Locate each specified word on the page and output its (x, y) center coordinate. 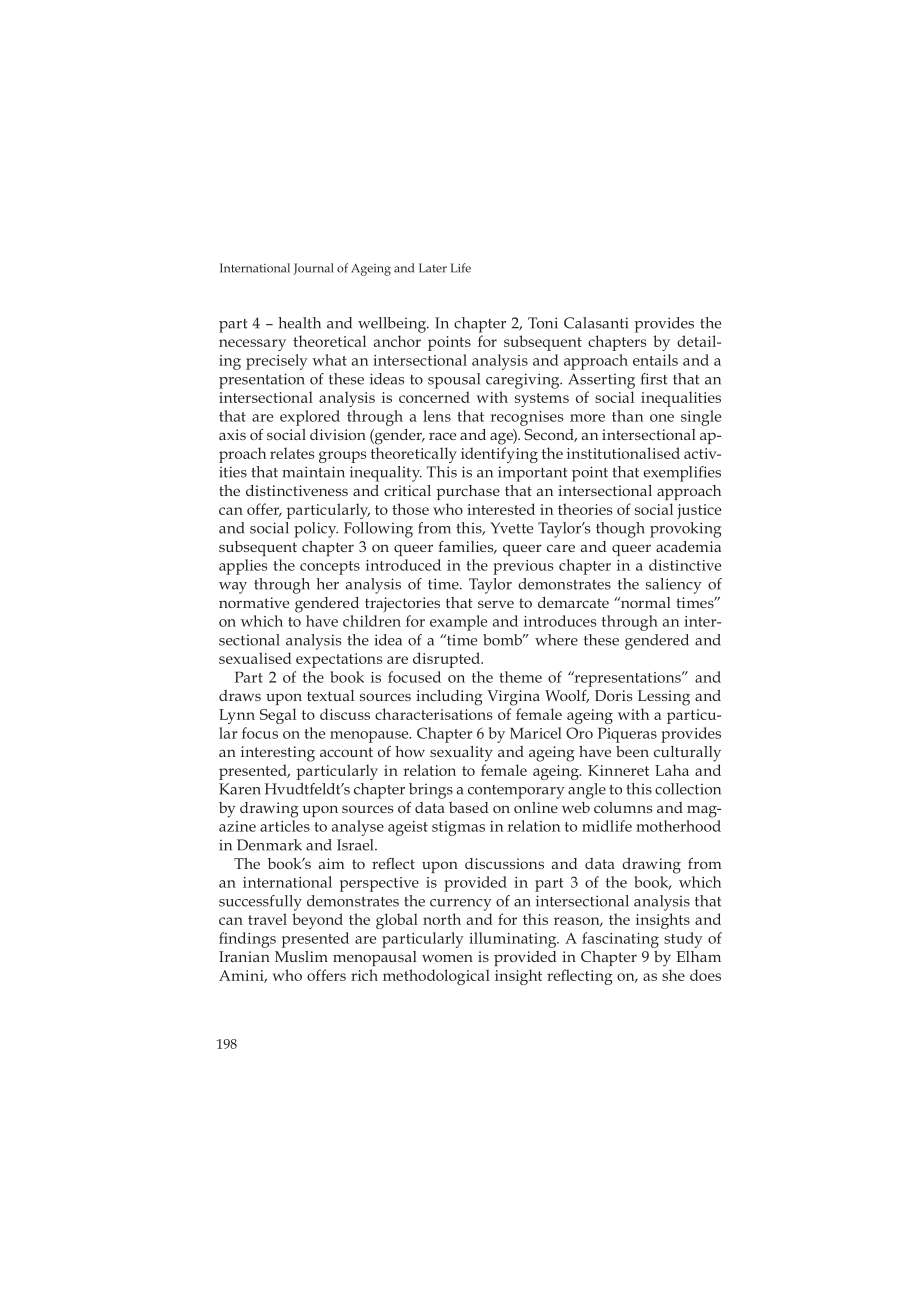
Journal (313, 269)
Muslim (301, 956)
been (632, 751)
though (620, 530)
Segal (278, 716)
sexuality (461, 754)
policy (316, 530)
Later (433, 268)
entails (655, 360)
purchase (468, 492)
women (447, 958)
